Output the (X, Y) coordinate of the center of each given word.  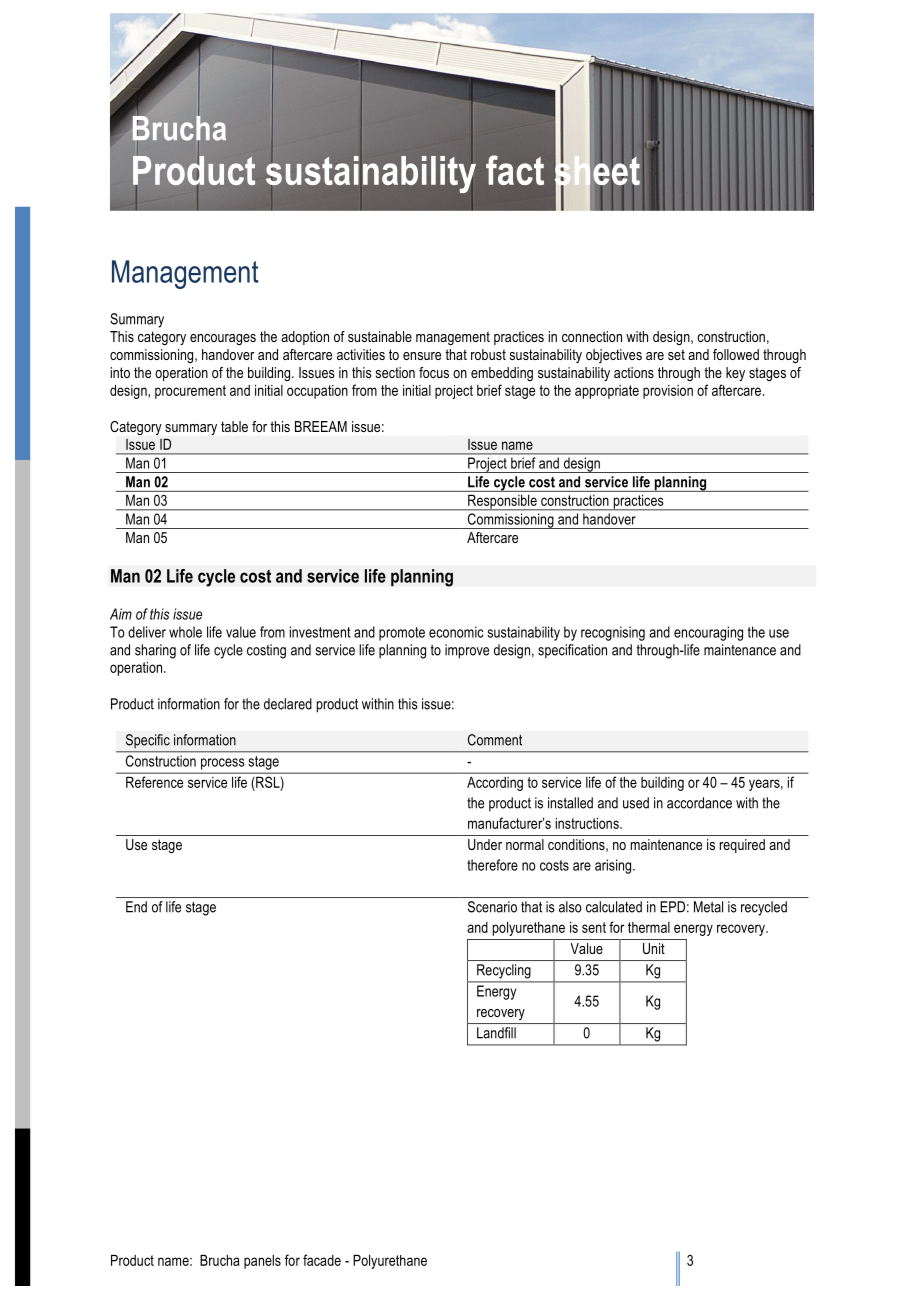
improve (467, 651)
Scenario (492, 907)
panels (262, 1262)
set (676, 354)
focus (434, 372)
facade (322, 1260)
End (136, 907)
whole (185, 632)
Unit (654, 948)
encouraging (708, 633)
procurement (190, 392)
